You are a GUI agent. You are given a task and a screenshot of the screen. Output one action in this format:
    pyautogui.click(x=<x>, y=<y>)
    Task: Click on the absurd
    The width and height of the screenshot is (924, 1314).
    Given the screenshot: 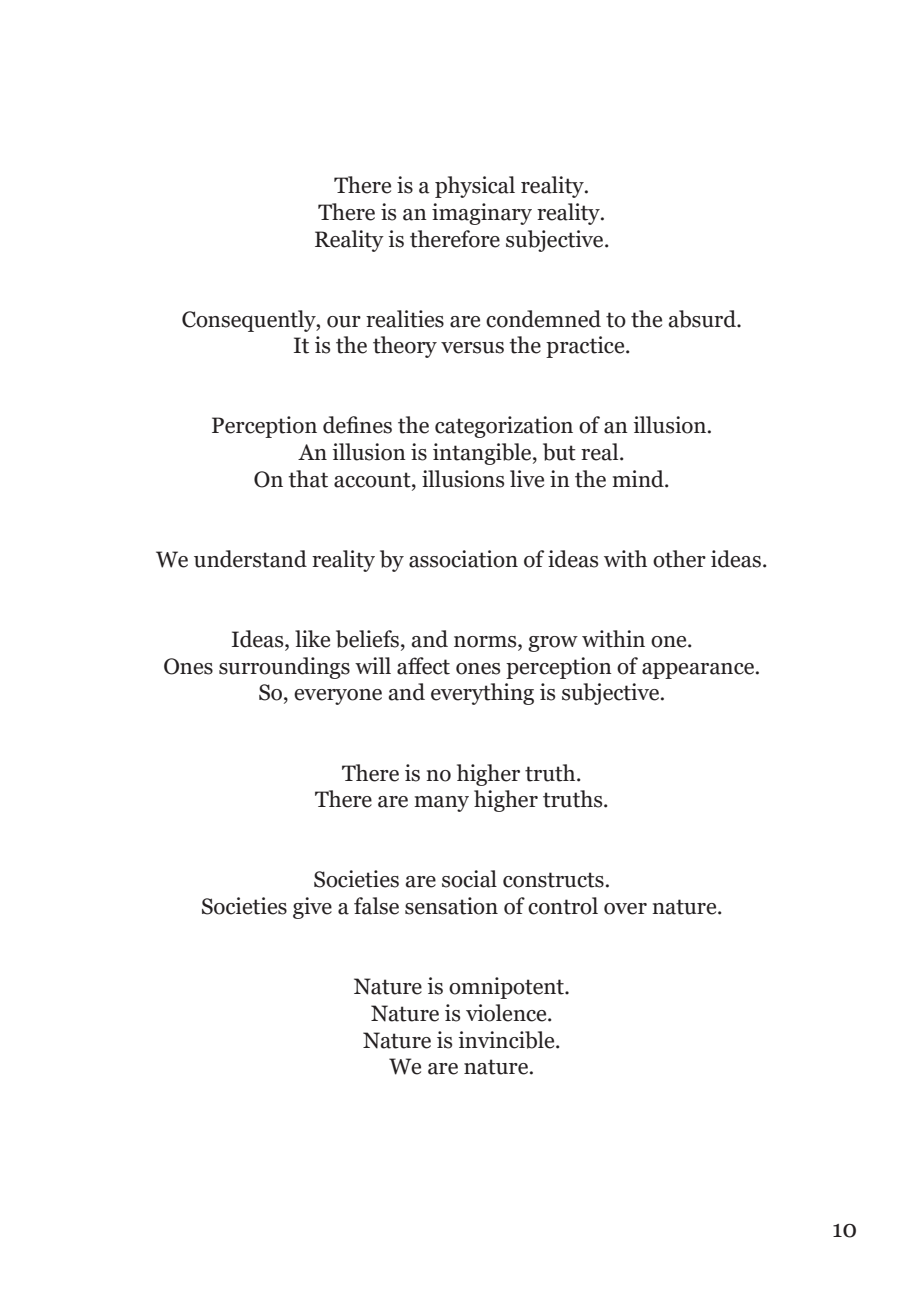 What is the action you would take?
    pyautogui.click(x=703, y=319)
